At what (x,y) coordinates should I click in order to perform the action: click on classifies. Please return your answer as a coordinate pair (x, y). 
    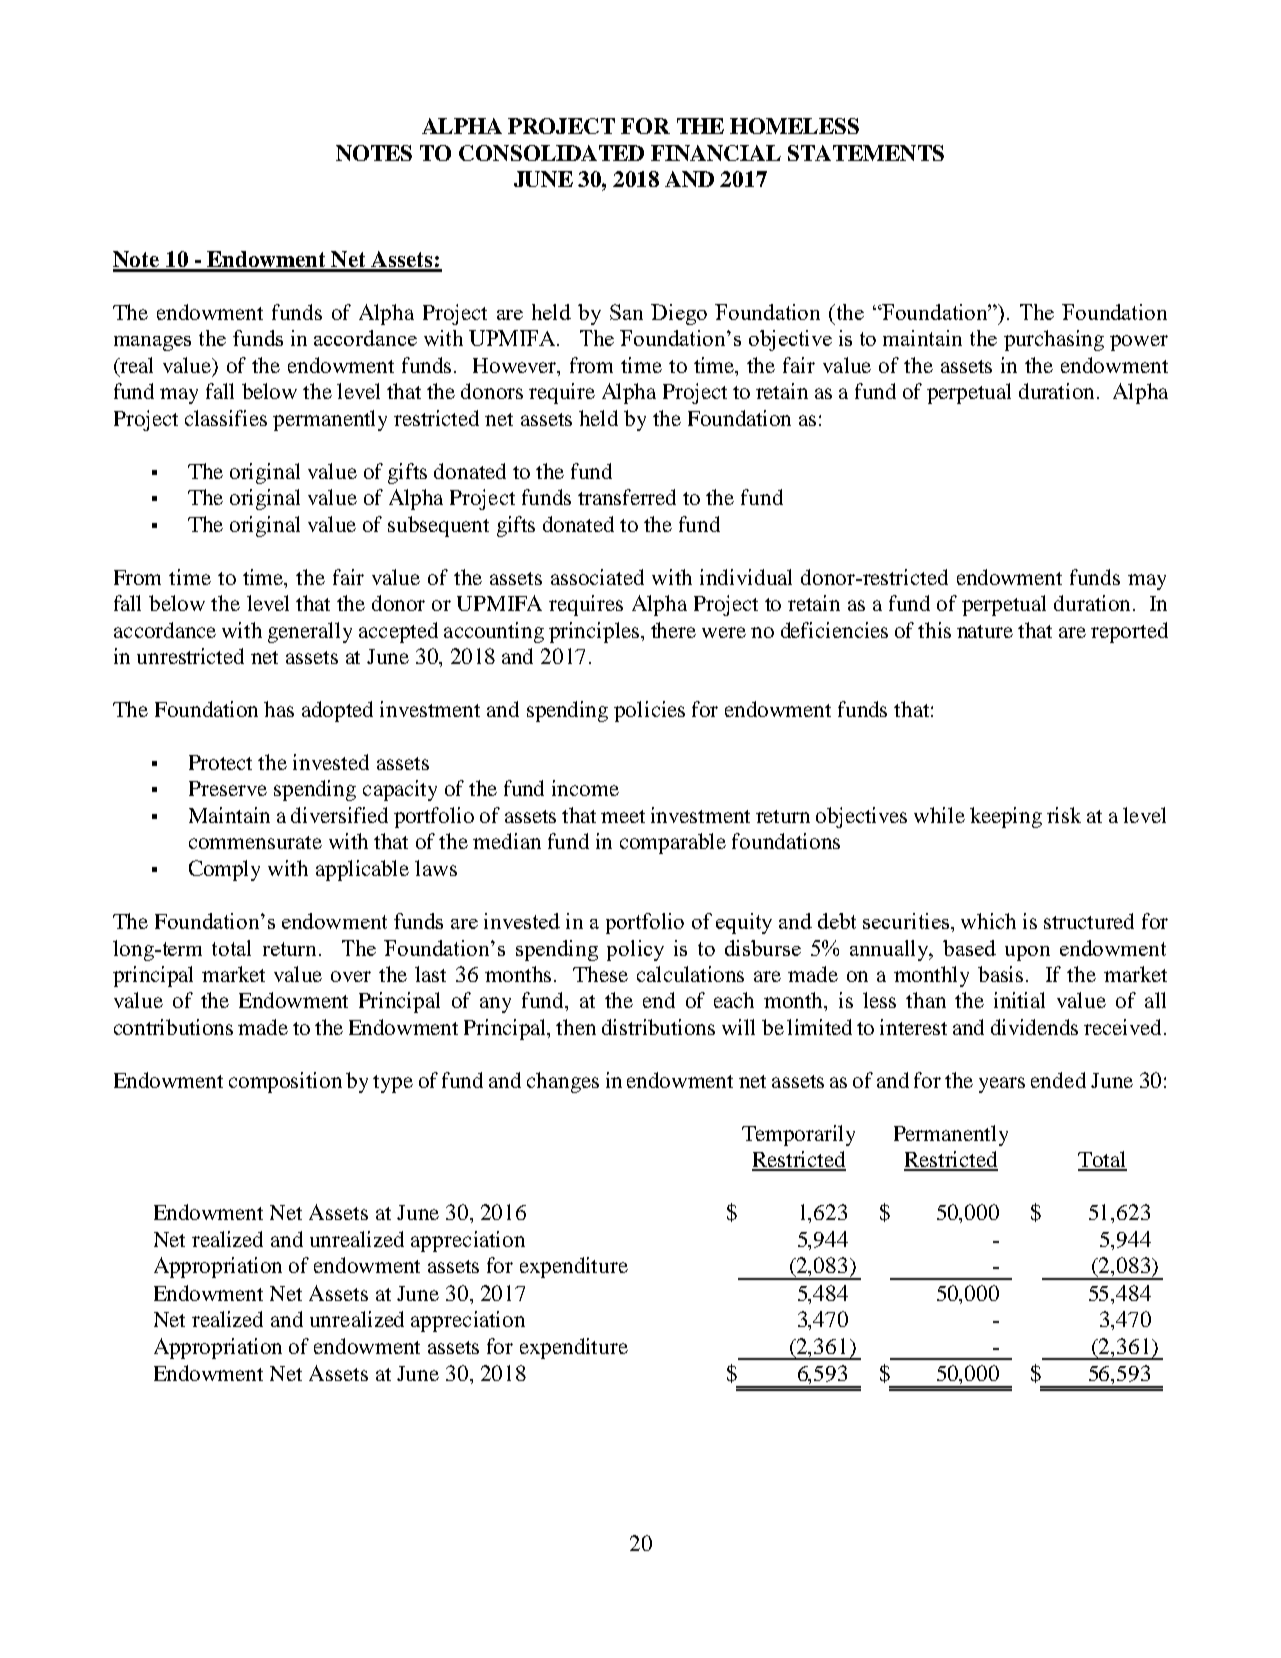
    Looking at the image, I should click on (226, 418).
